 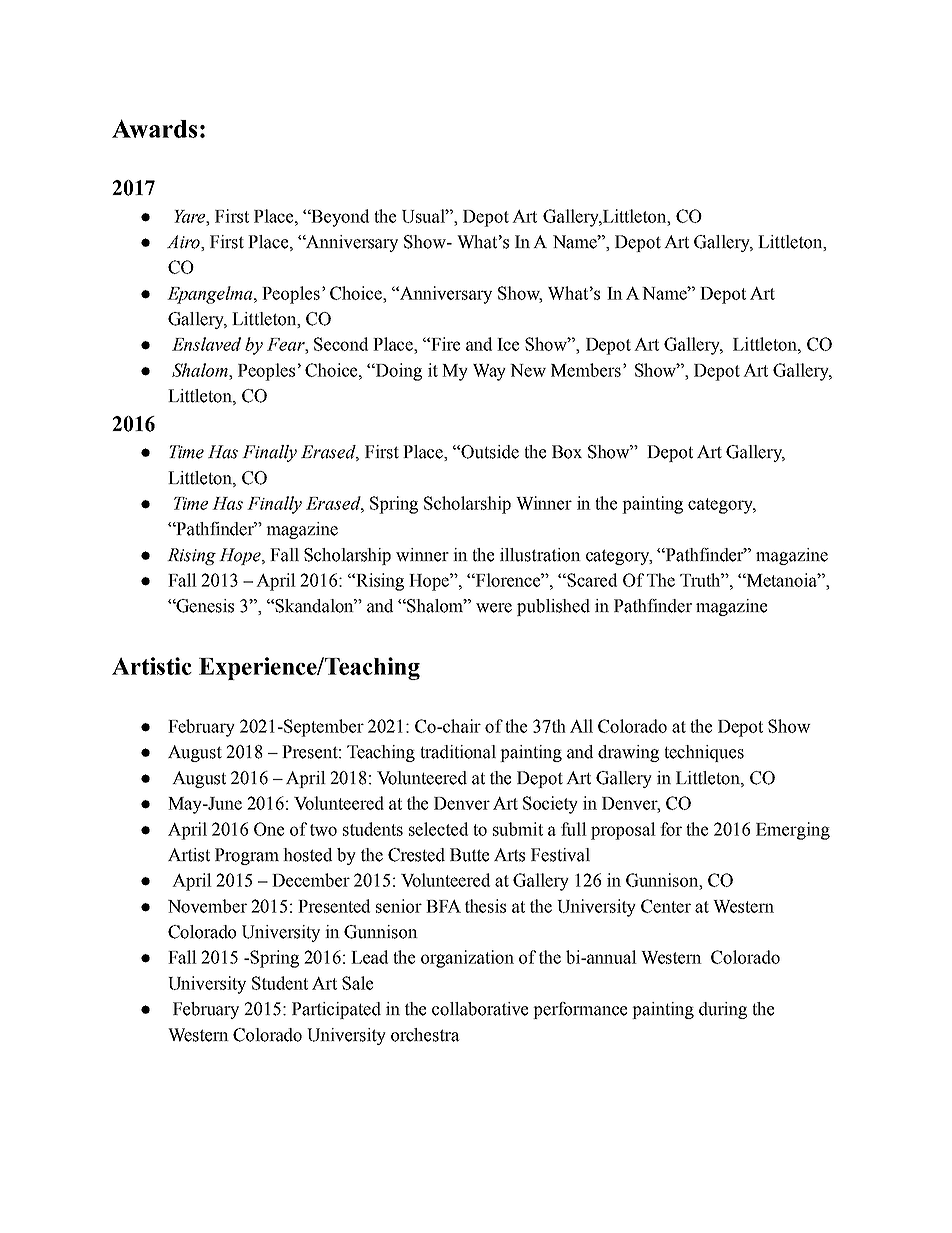 I want to click on One, so click(x=269, y=829).
